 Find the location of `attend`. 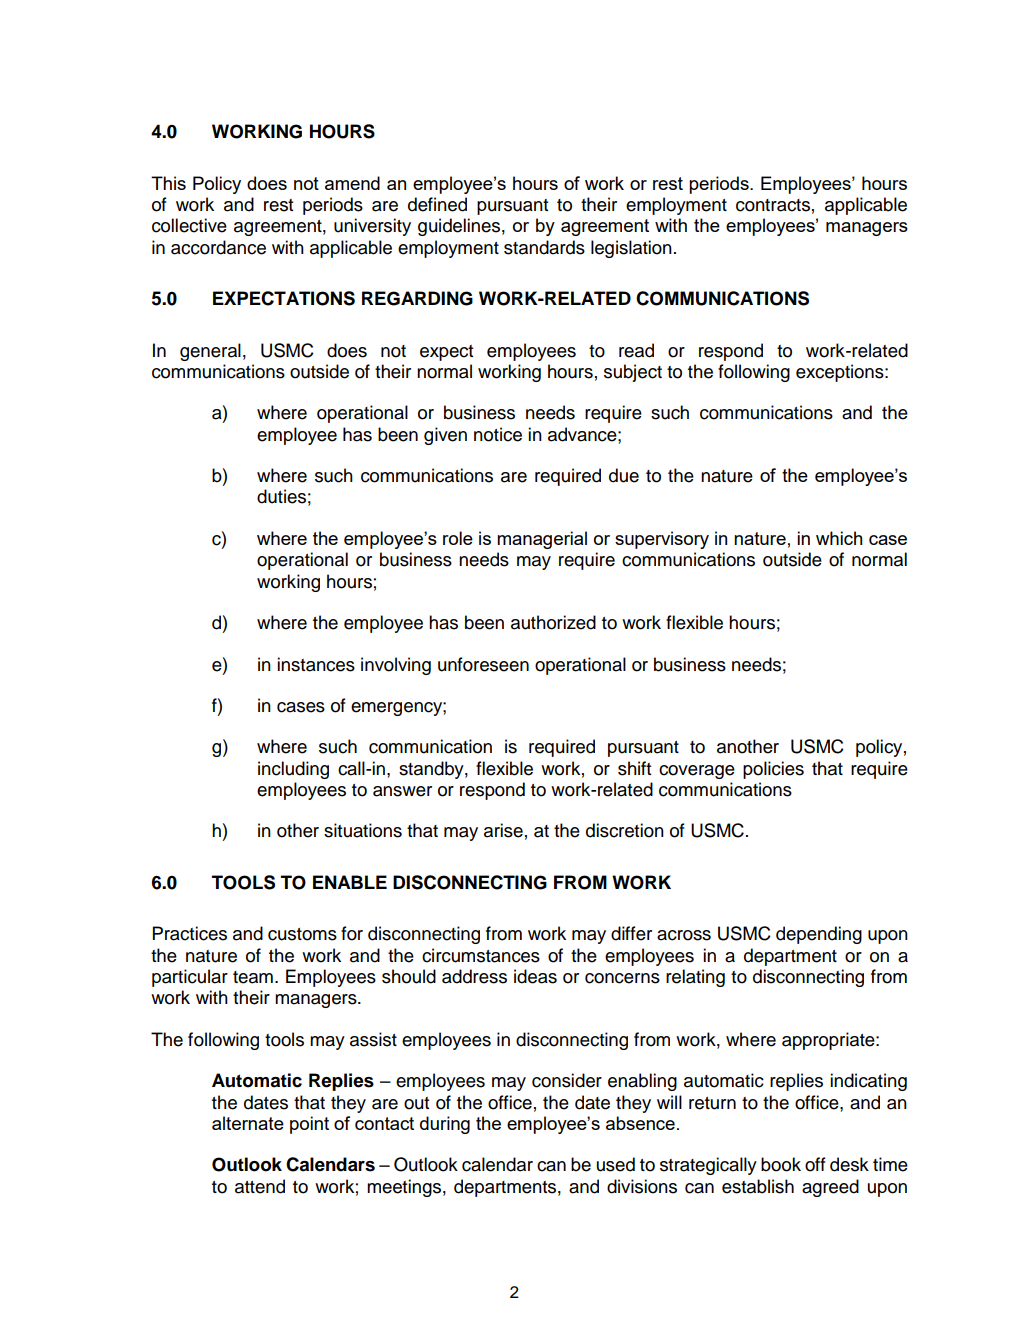

attend is located at coordinates (260, 1186).
